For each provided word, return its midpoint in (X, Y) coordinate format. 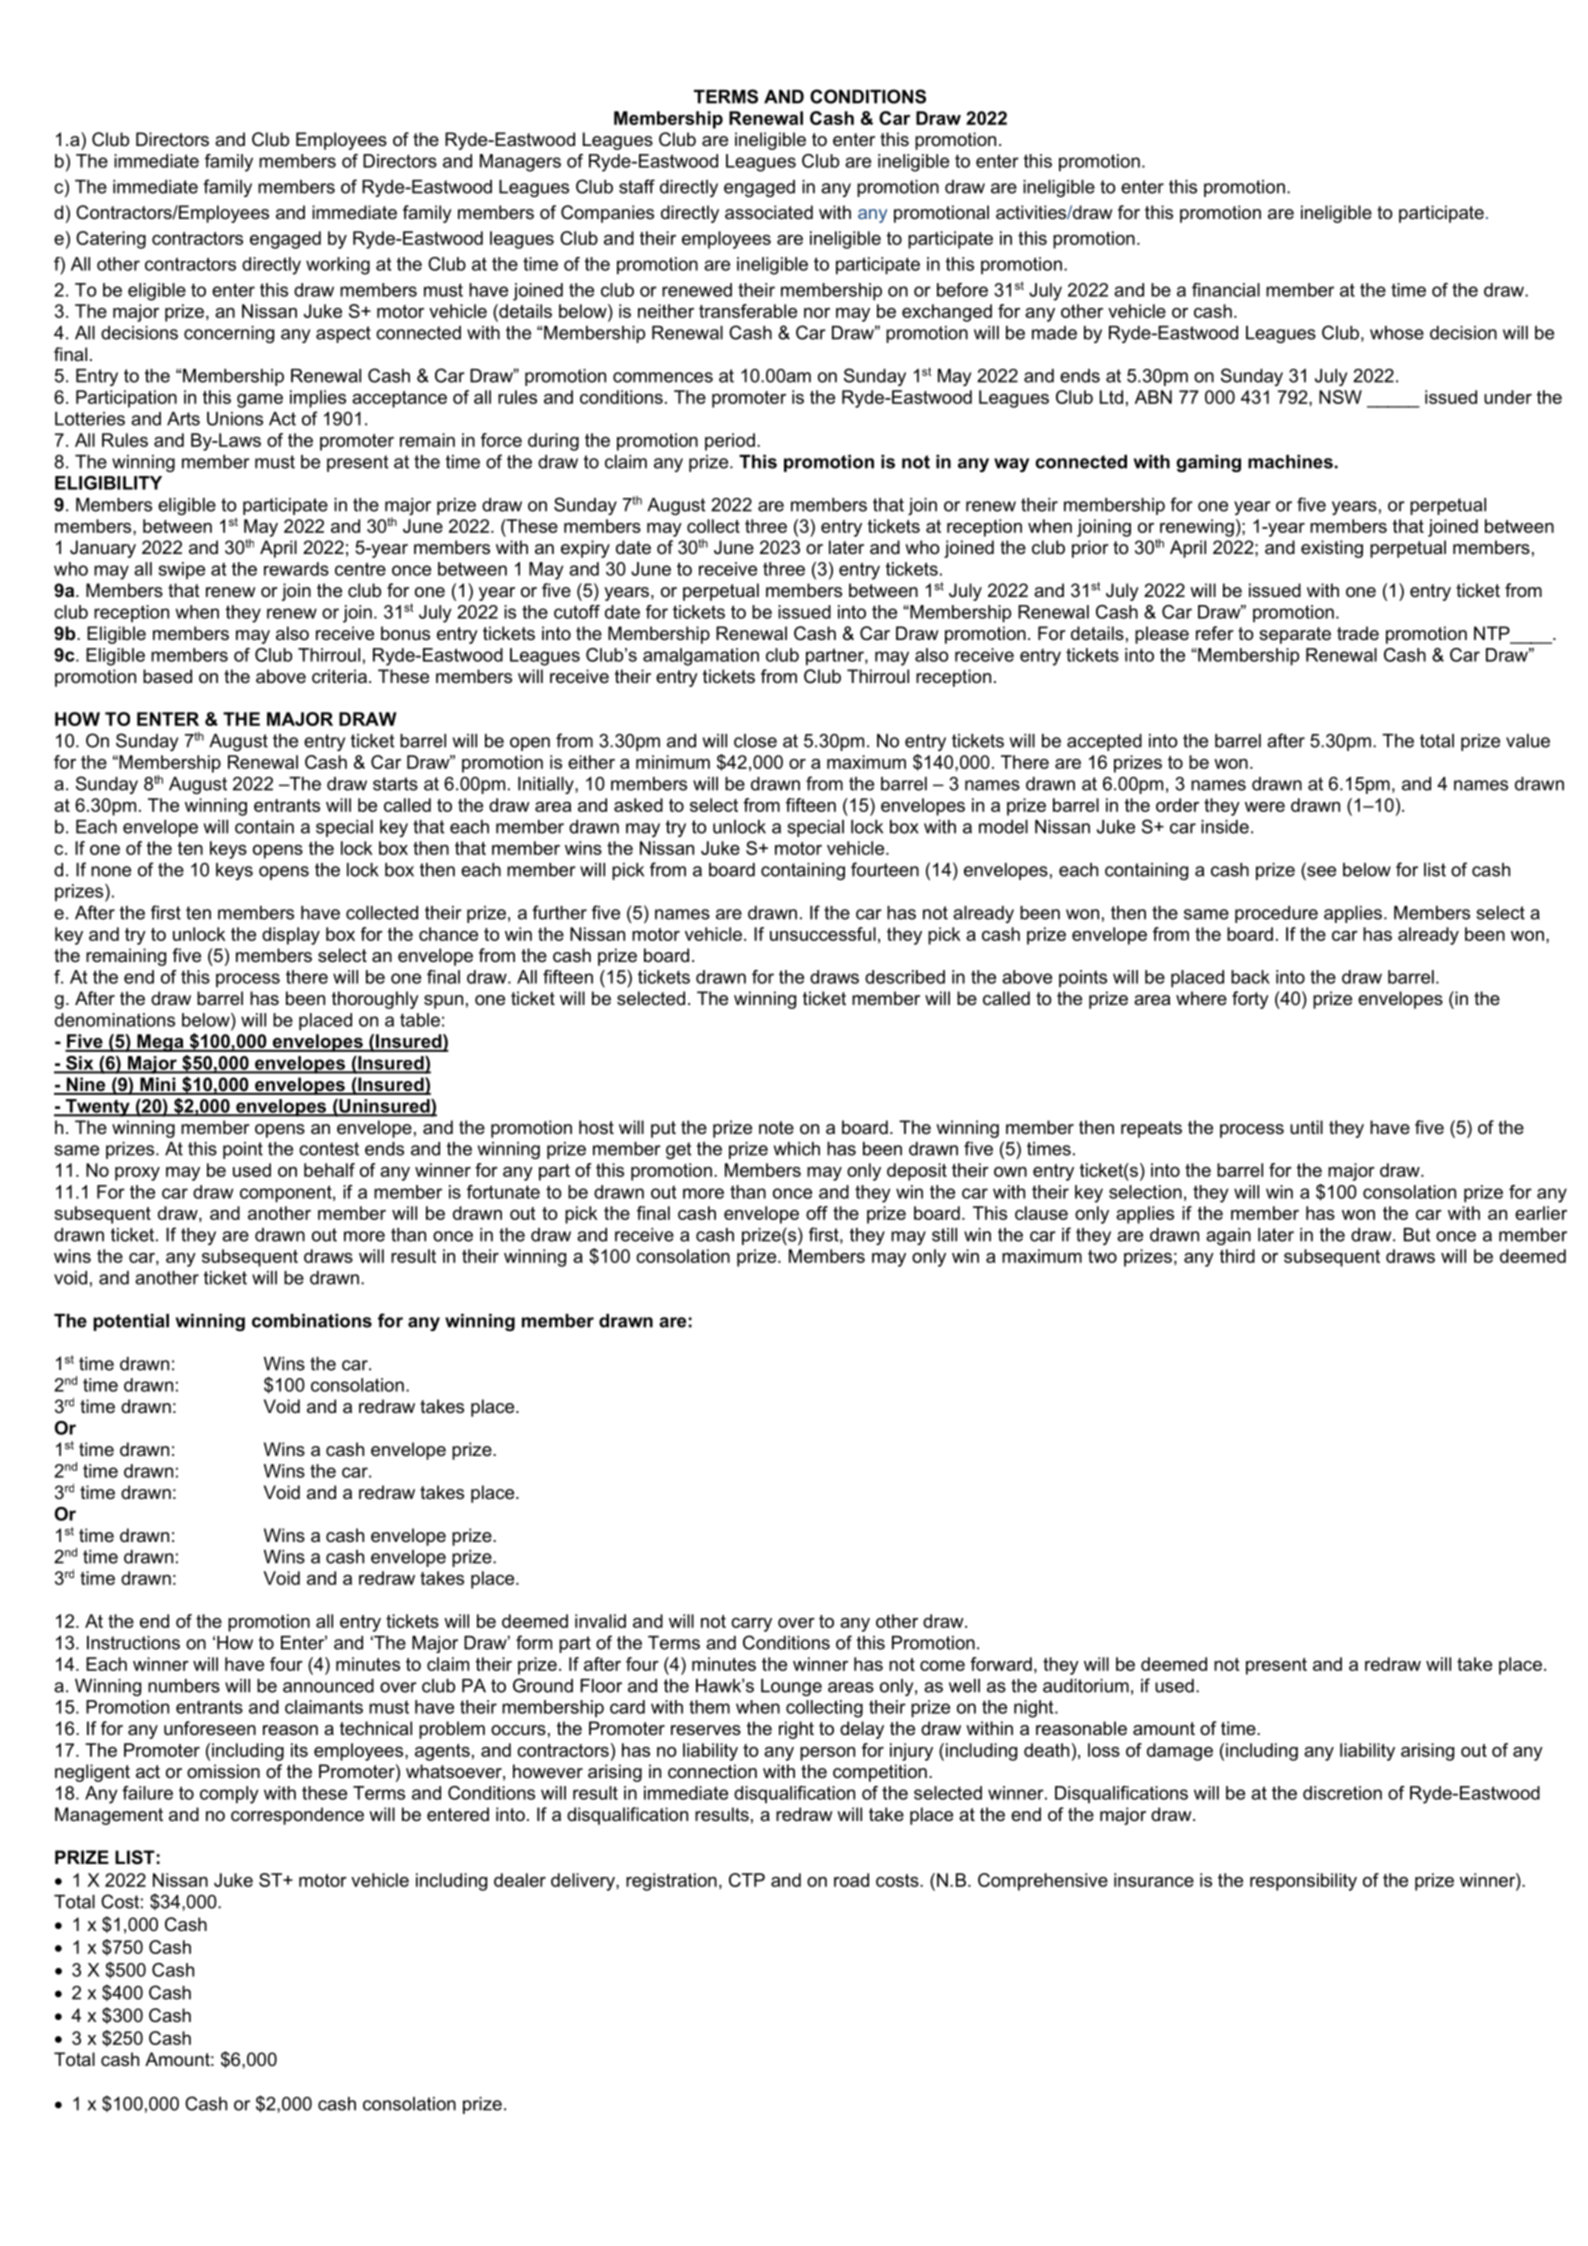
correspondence (297, 1816)
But (1417, 1235)
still (944, 1235)
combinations (312, 1321)
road (851, 1880)
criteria (339, 676)
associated (769, 212)
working (338, 266)
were (1265, 807)
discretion (1342, 1793)
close (755, 741)
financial (1226, 290)
